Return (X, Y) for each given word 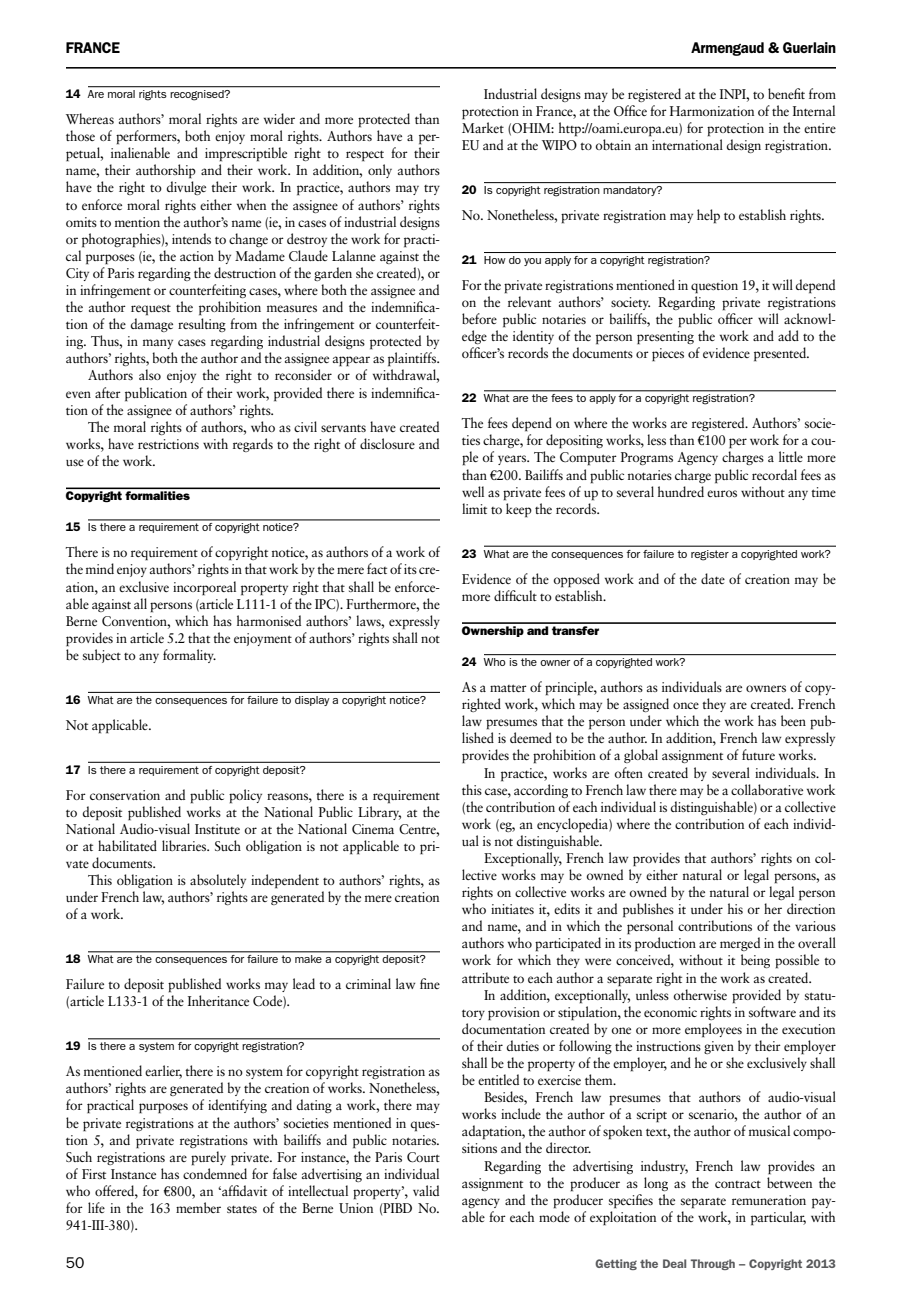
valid (426, 1190)
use (75, 462)
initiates (512, 909)
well (473, 491)
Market (483, 127)
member (198, 1207)
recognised (198, 95)
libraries (185, 845)
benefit (786, 93)
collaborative (767, 789)
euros (722, 493)
